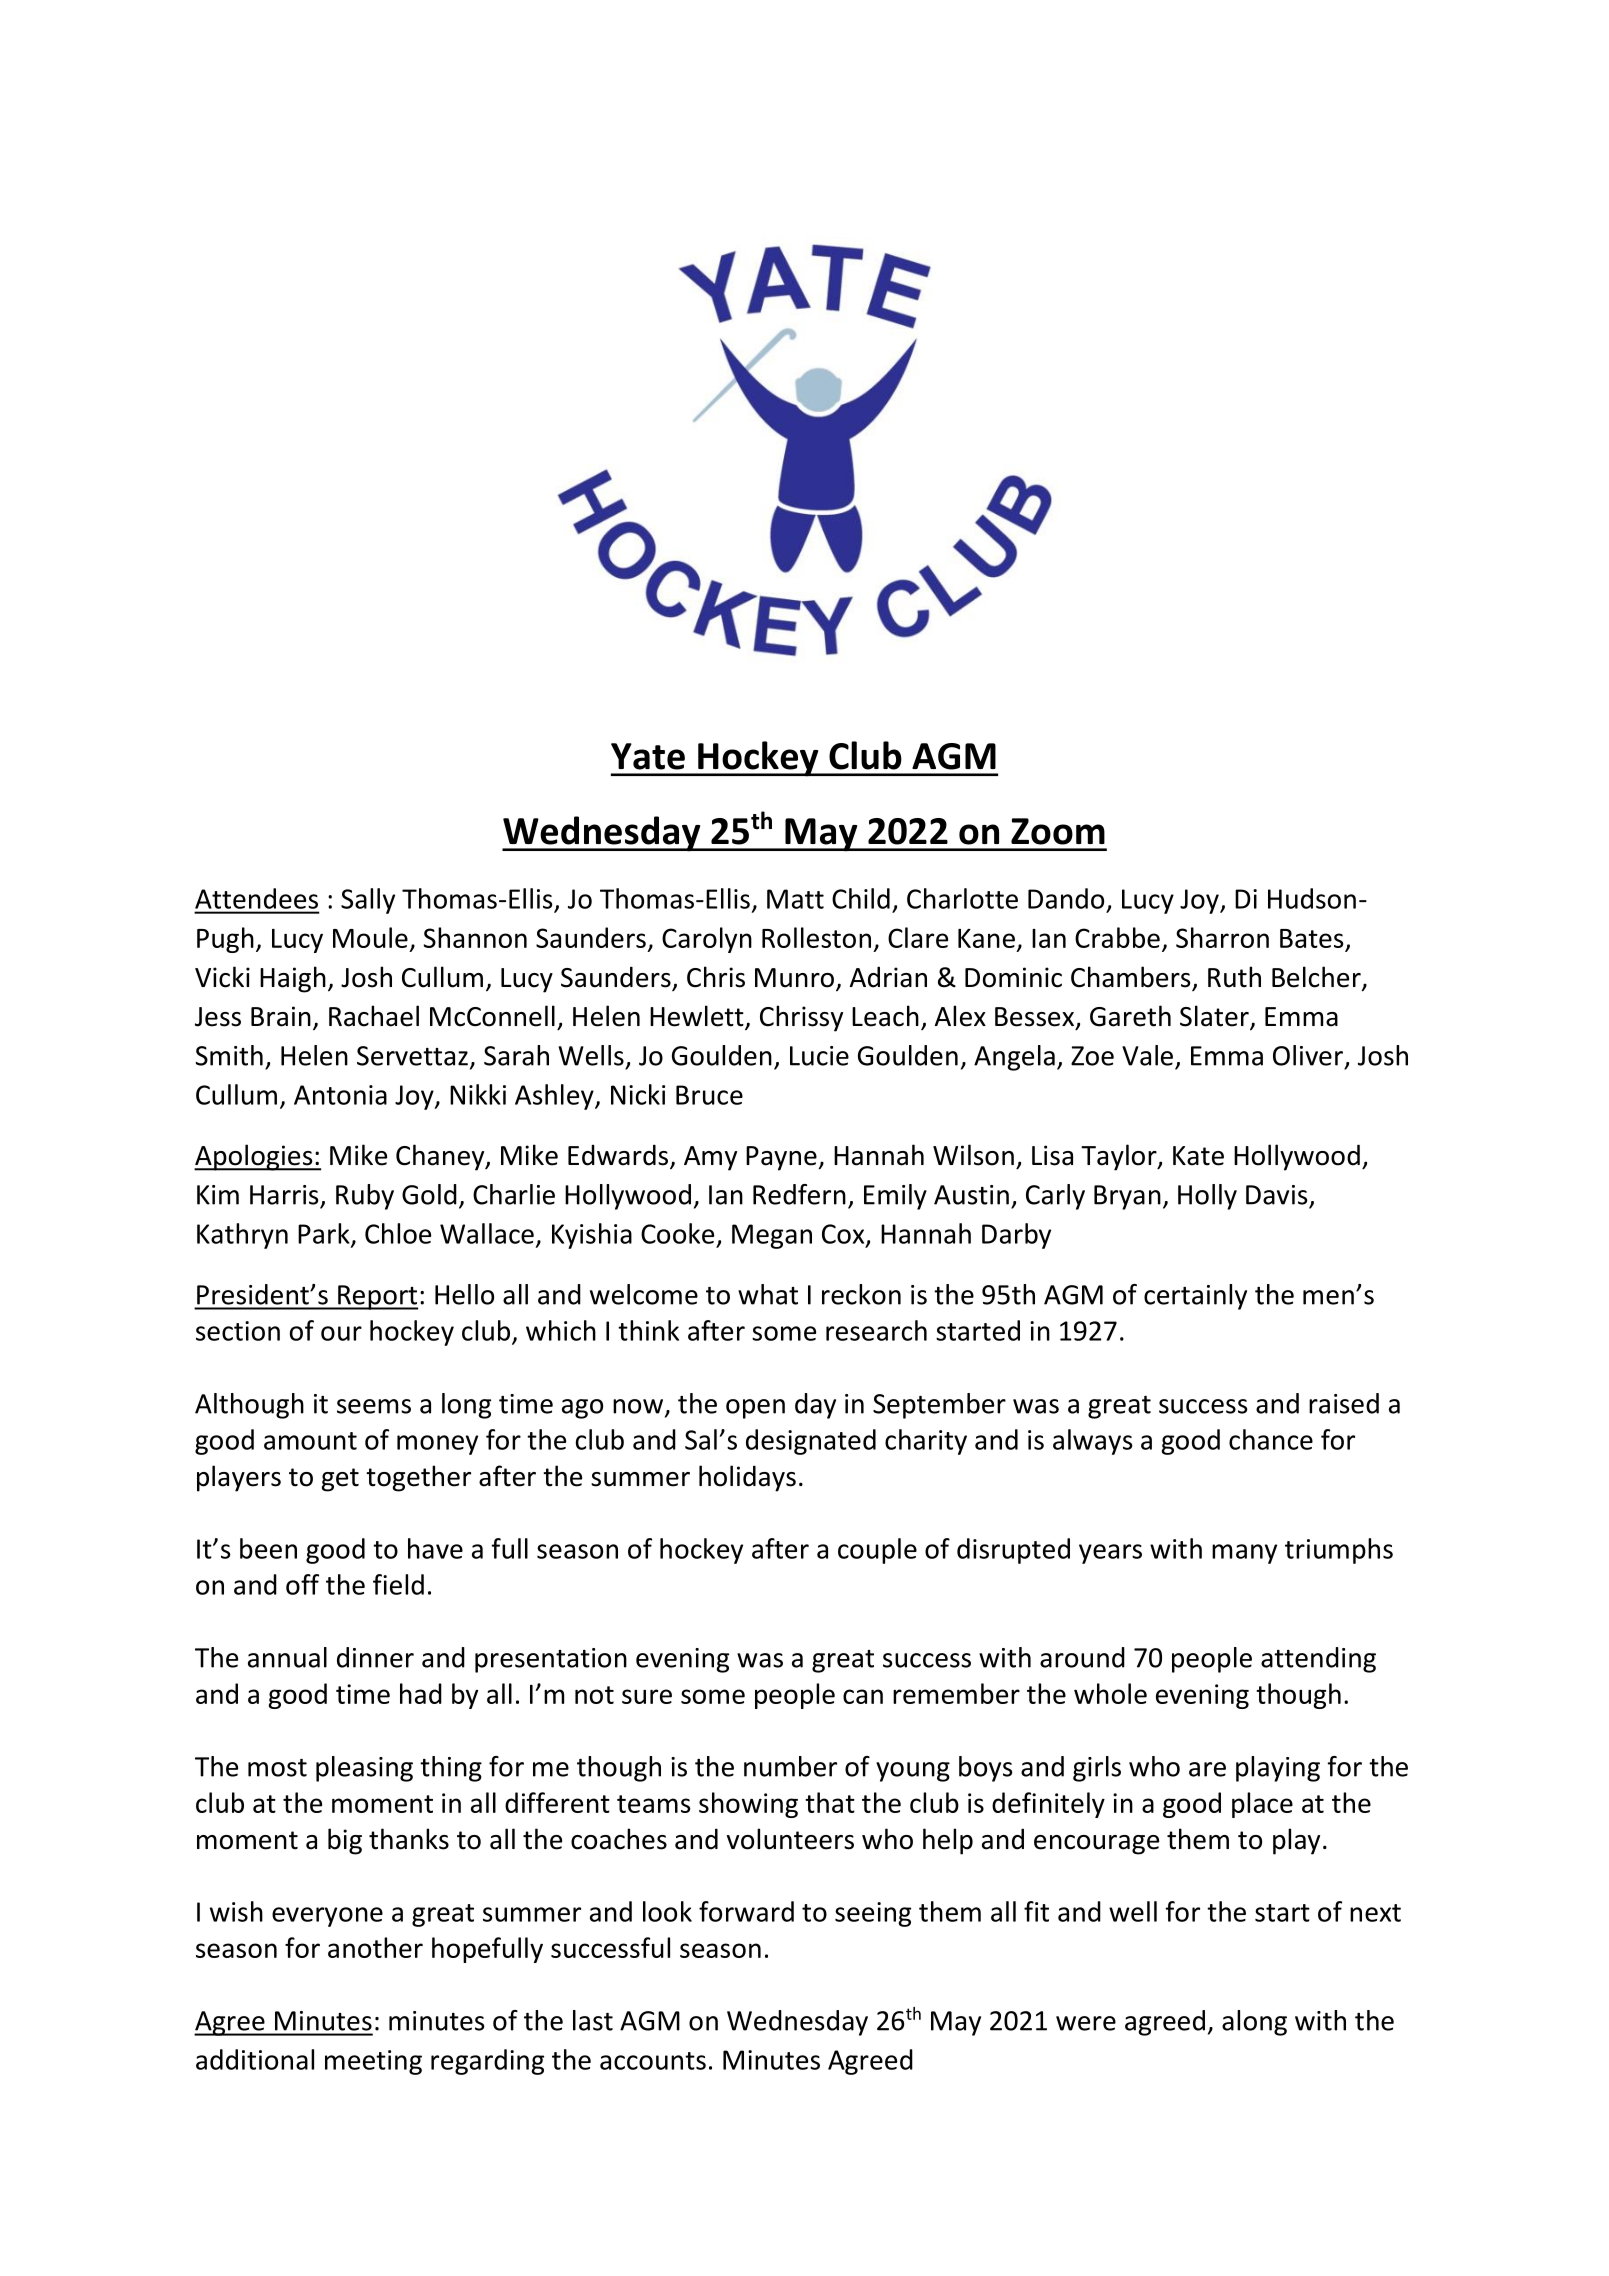  What do you see at coordinates (1271, 1439) in the document?
I see `chance` at bounding box center [1271, 1439].
